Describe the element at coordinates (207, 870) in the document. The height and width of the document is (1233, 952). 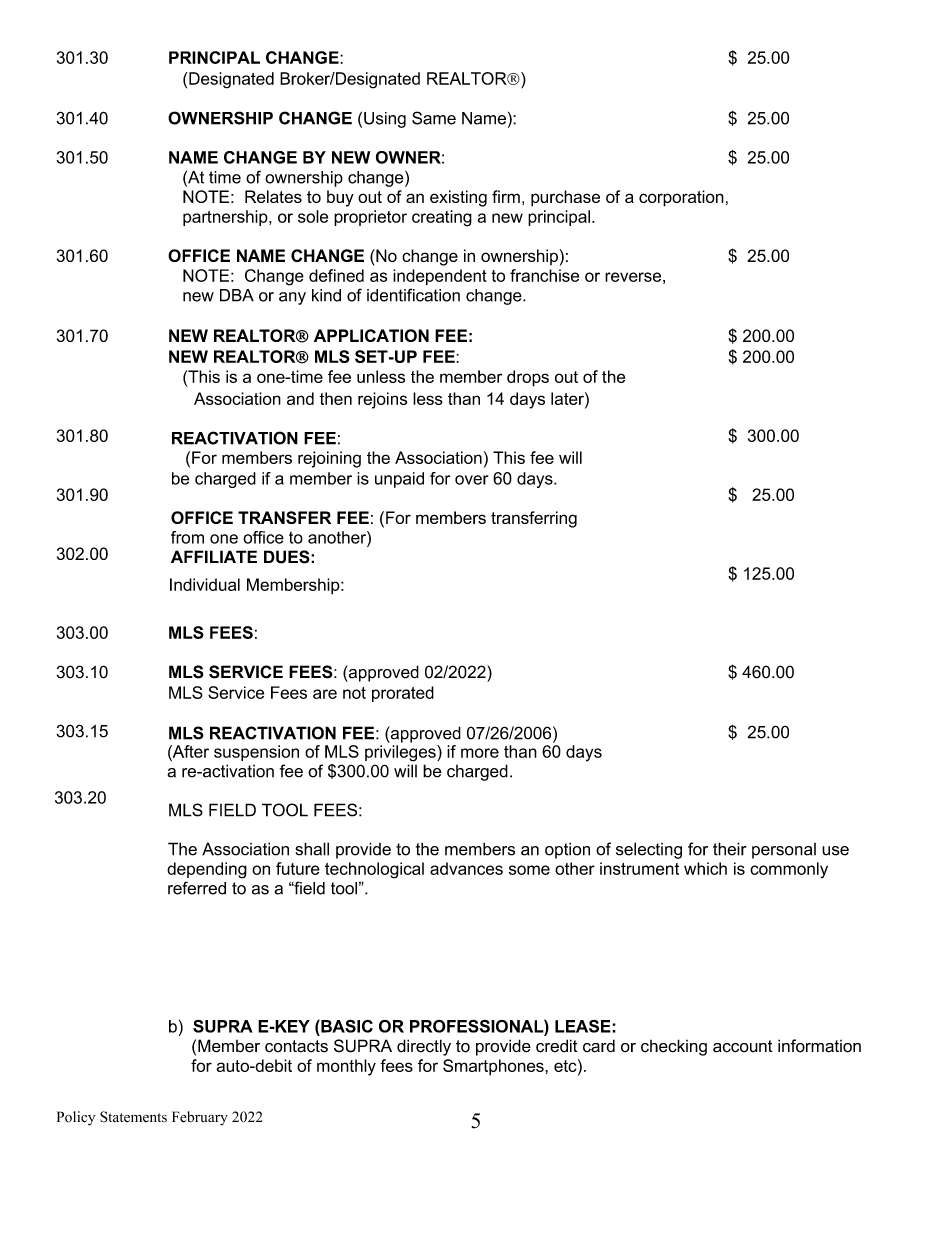
I see `depending` at that location.
